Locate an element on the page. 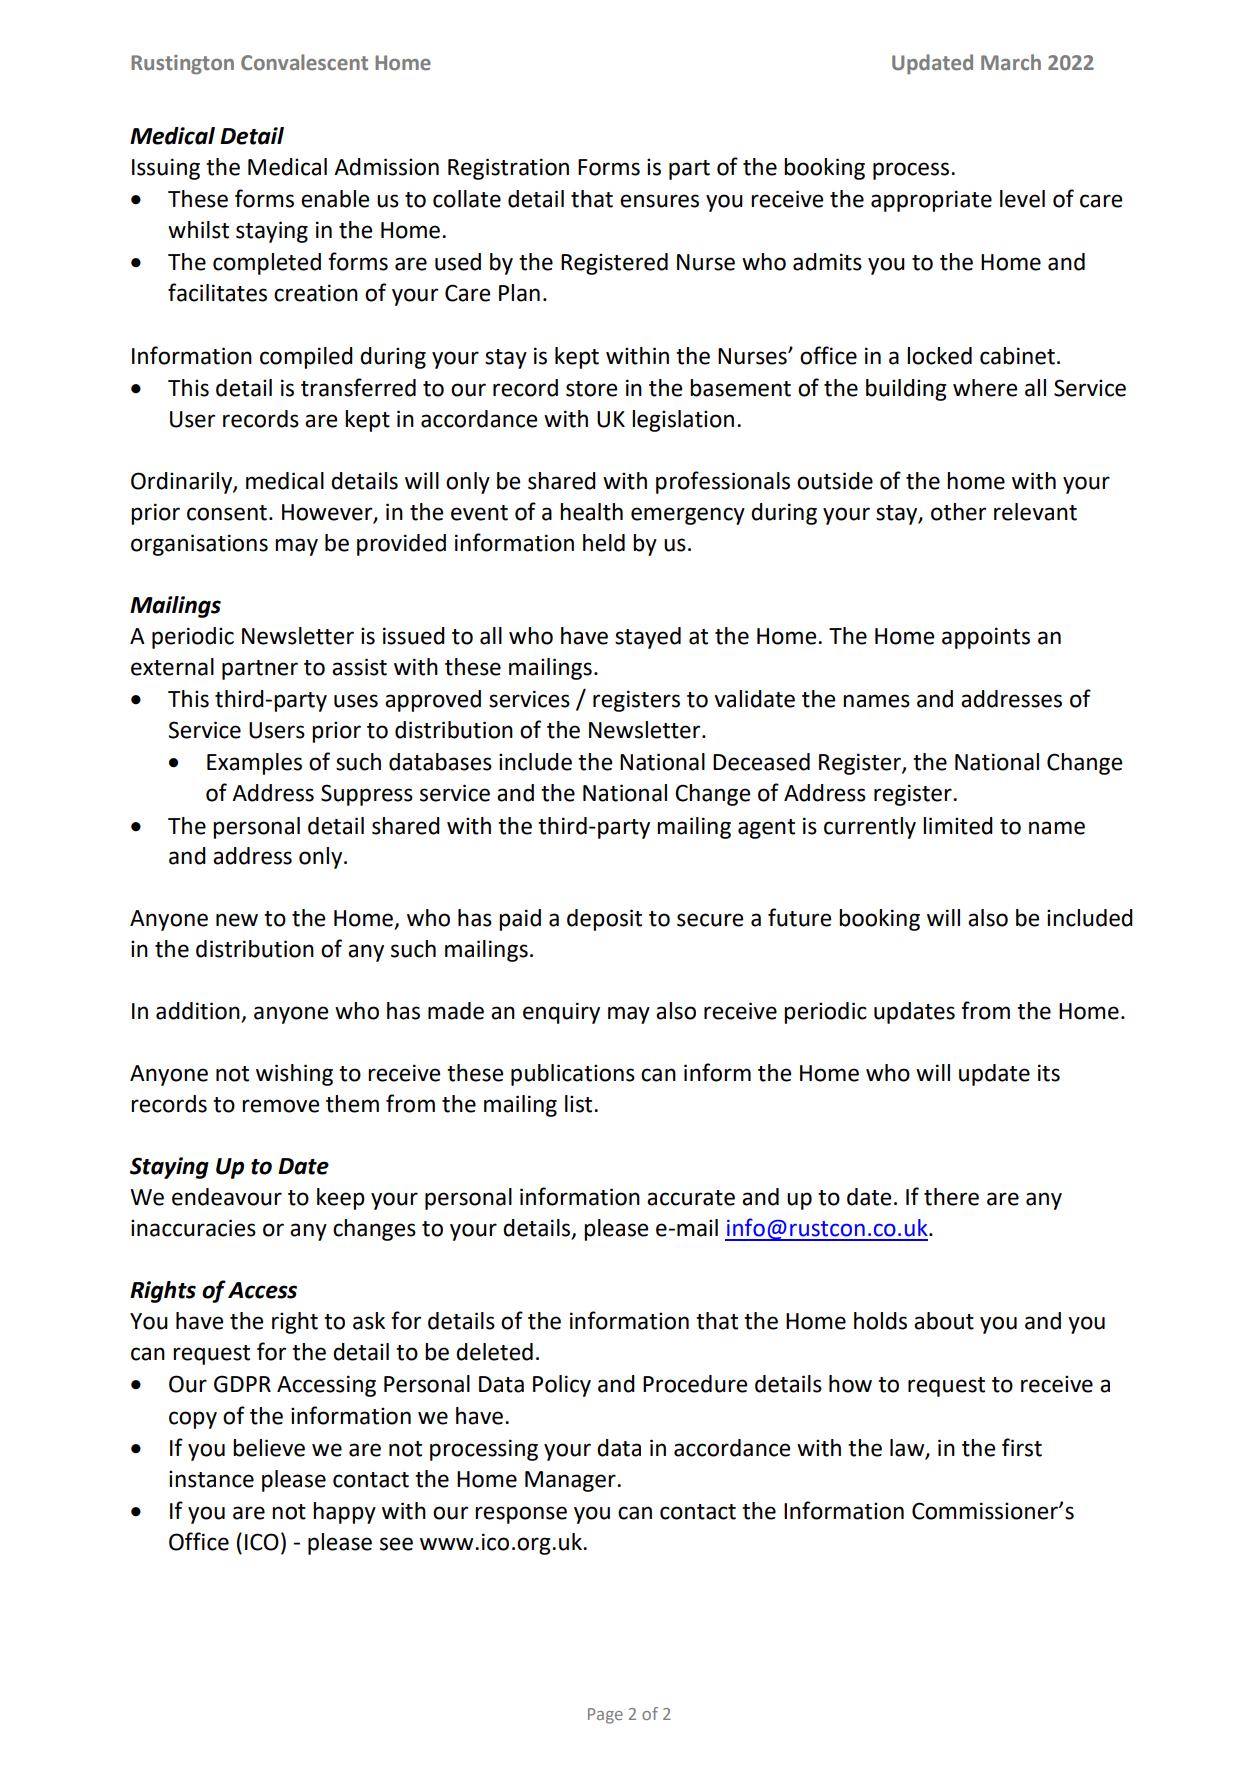 The width and height of the page is (1258, 1780). enable is located at coordinates (335, 199).
